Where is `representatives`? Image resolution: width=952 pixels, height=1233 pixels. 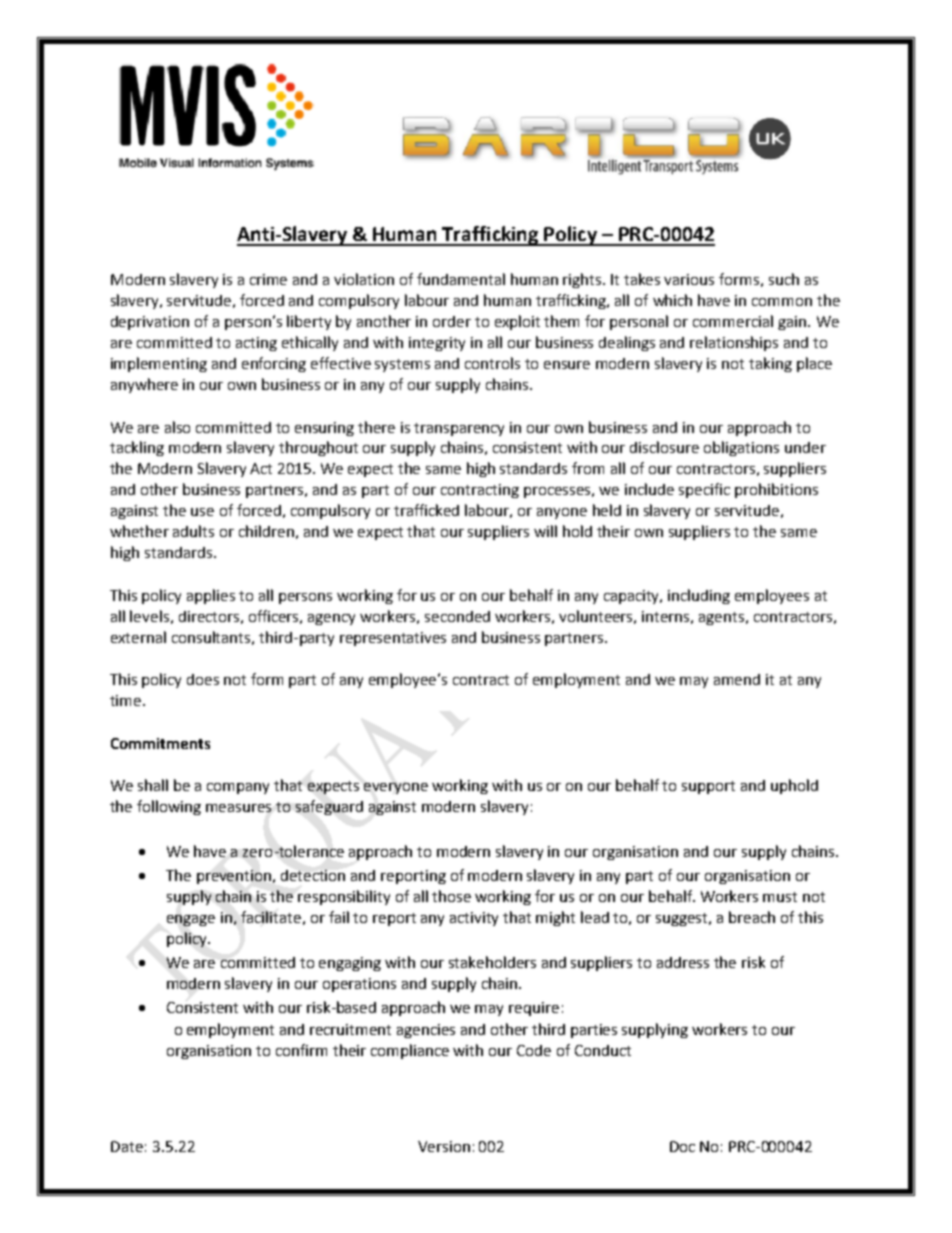
representatives is located at coordinates (393, 639).
